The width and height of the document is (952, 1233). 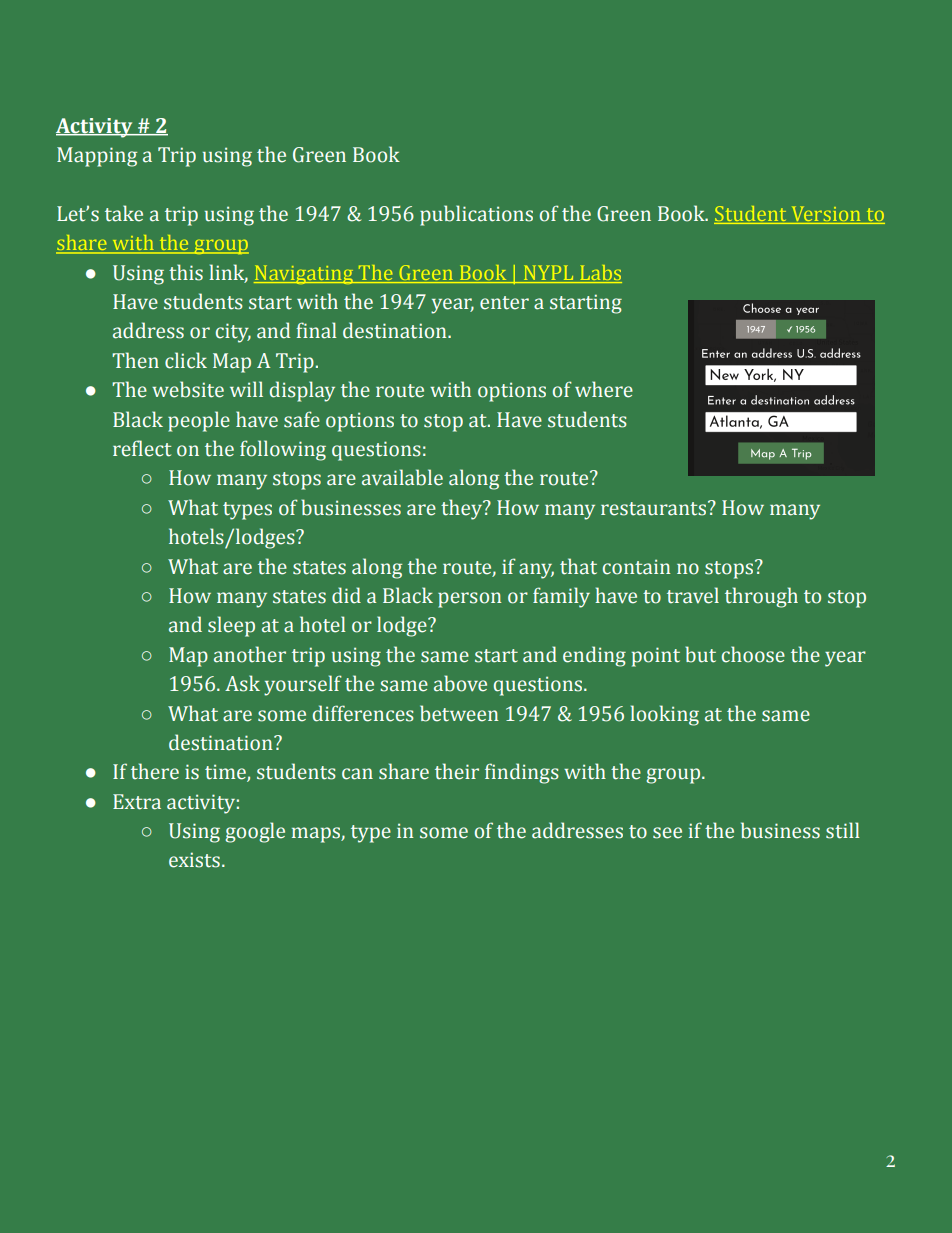 I want to click on publications, so click(x=476, y=215).
